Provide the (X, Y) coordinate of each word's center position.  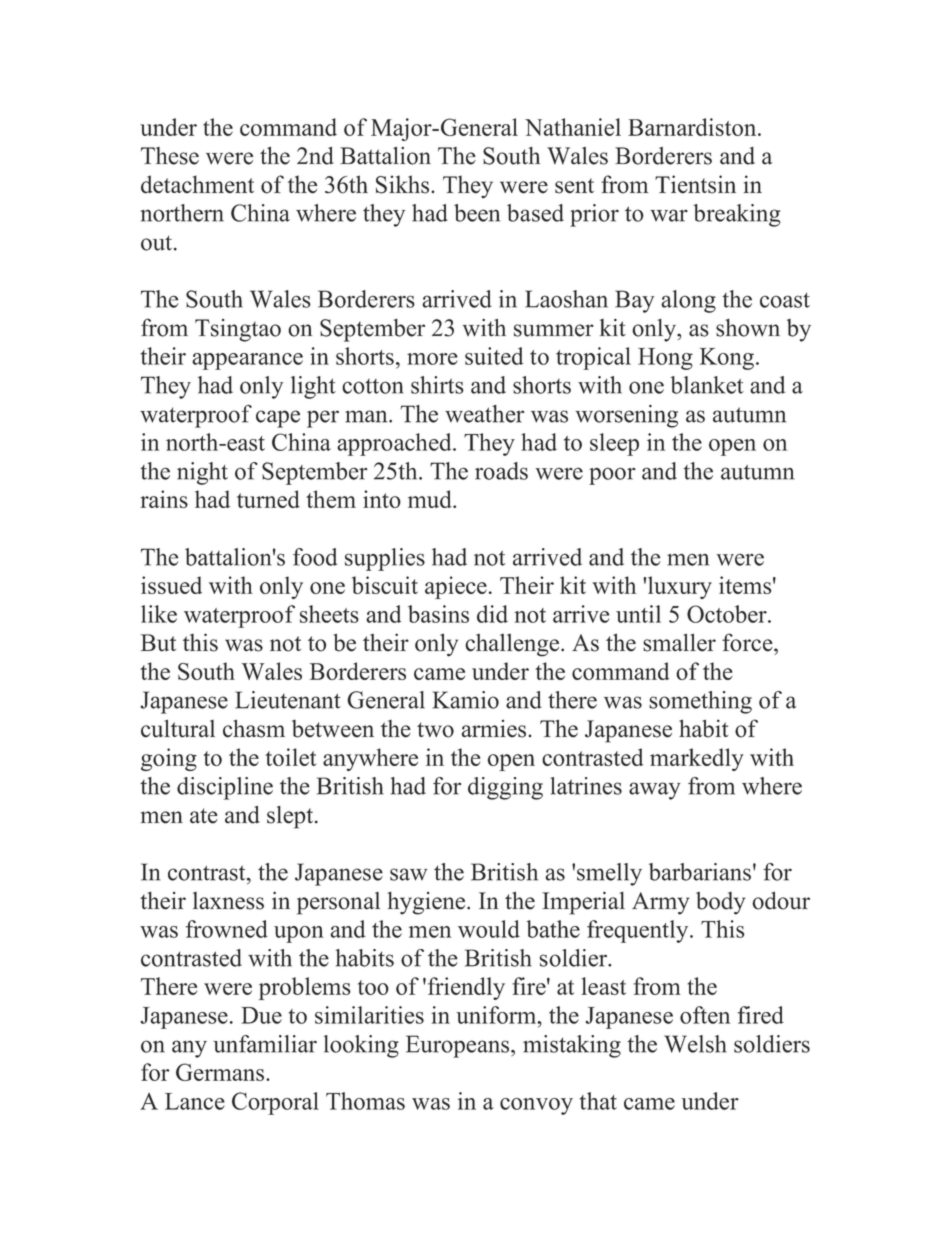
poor (612, 476)
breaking (737, 215)
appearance (247, 361)
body (720, 903)
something (700, 702)
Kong (727, 359)
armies (493, 729)
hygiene (427, 903)
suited (494, 356)
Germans (220, 1072)
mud (431, 499)
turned (268, 499)
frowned (227, 929)
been (477, 213)
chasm (254, 729)
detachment (197, 184)
